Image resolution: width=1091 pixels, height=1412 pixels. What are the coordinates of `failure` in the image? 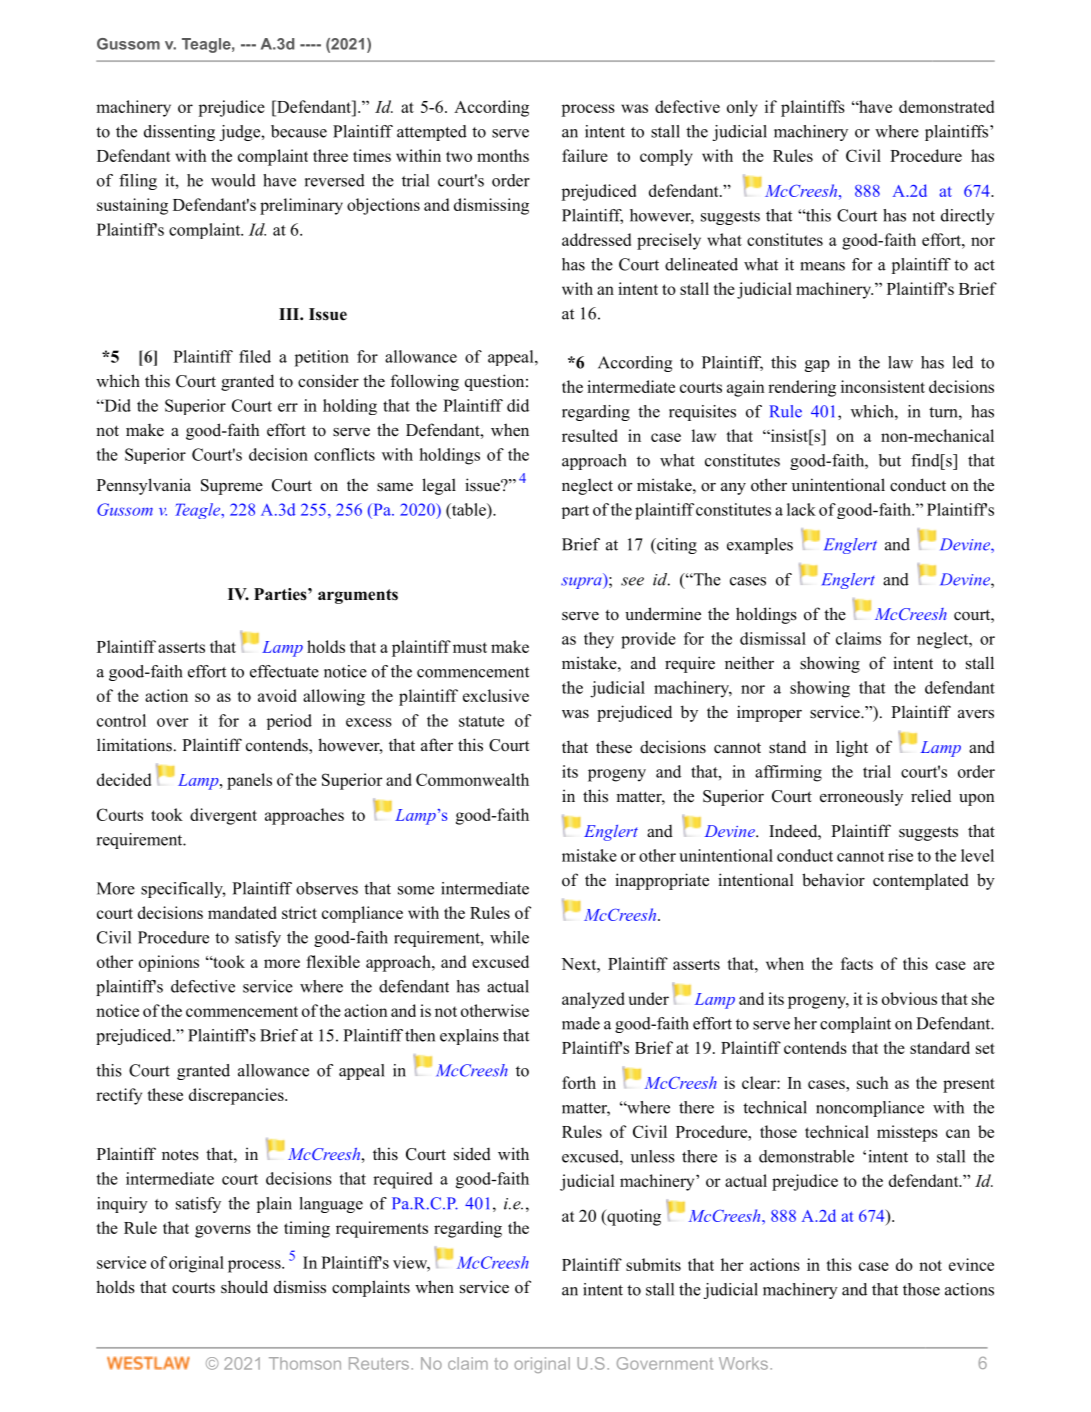 It's located at (585, 155).
